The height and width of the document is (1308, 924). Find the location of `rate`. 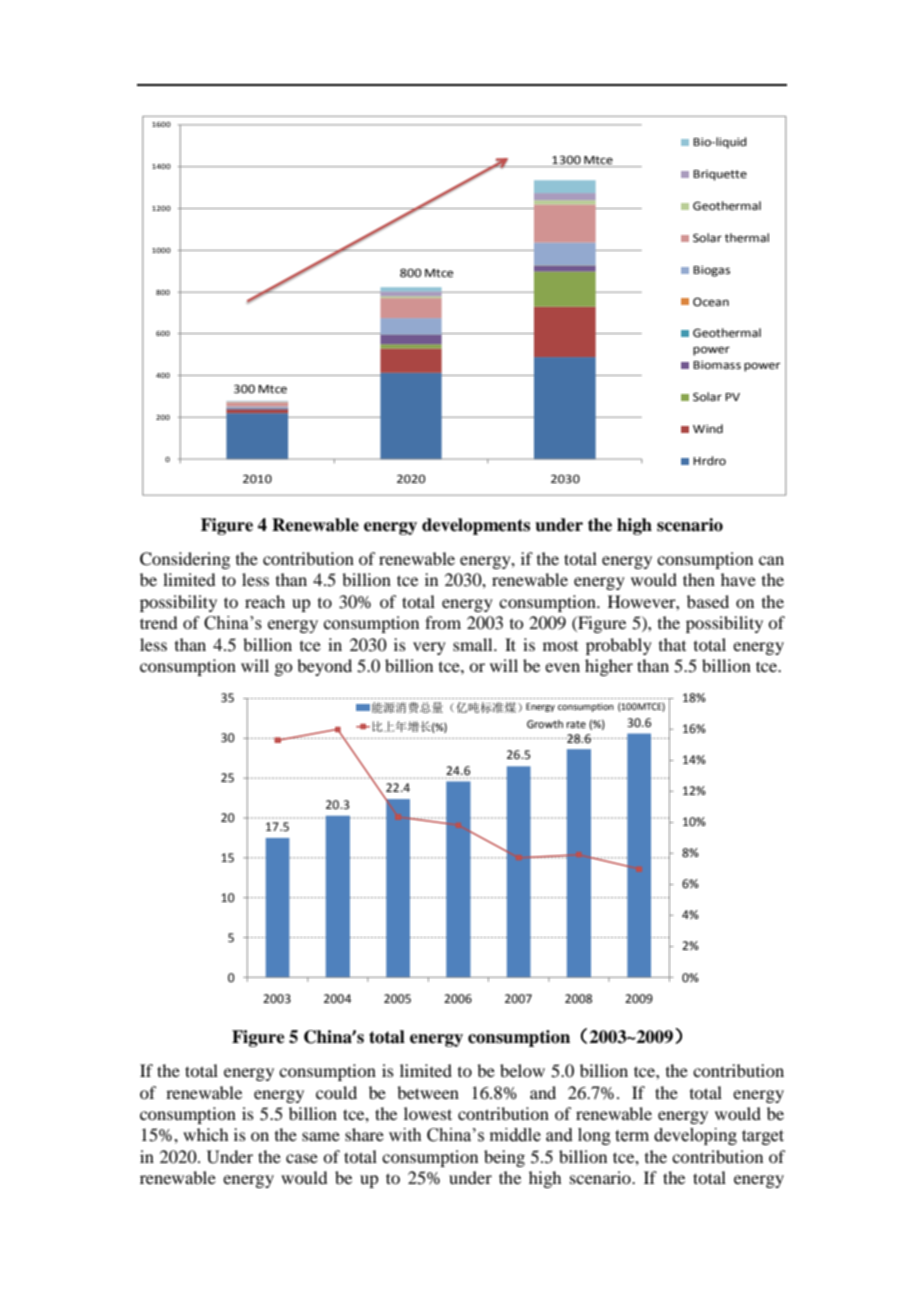

rate is located at coordinates (576, 724).
